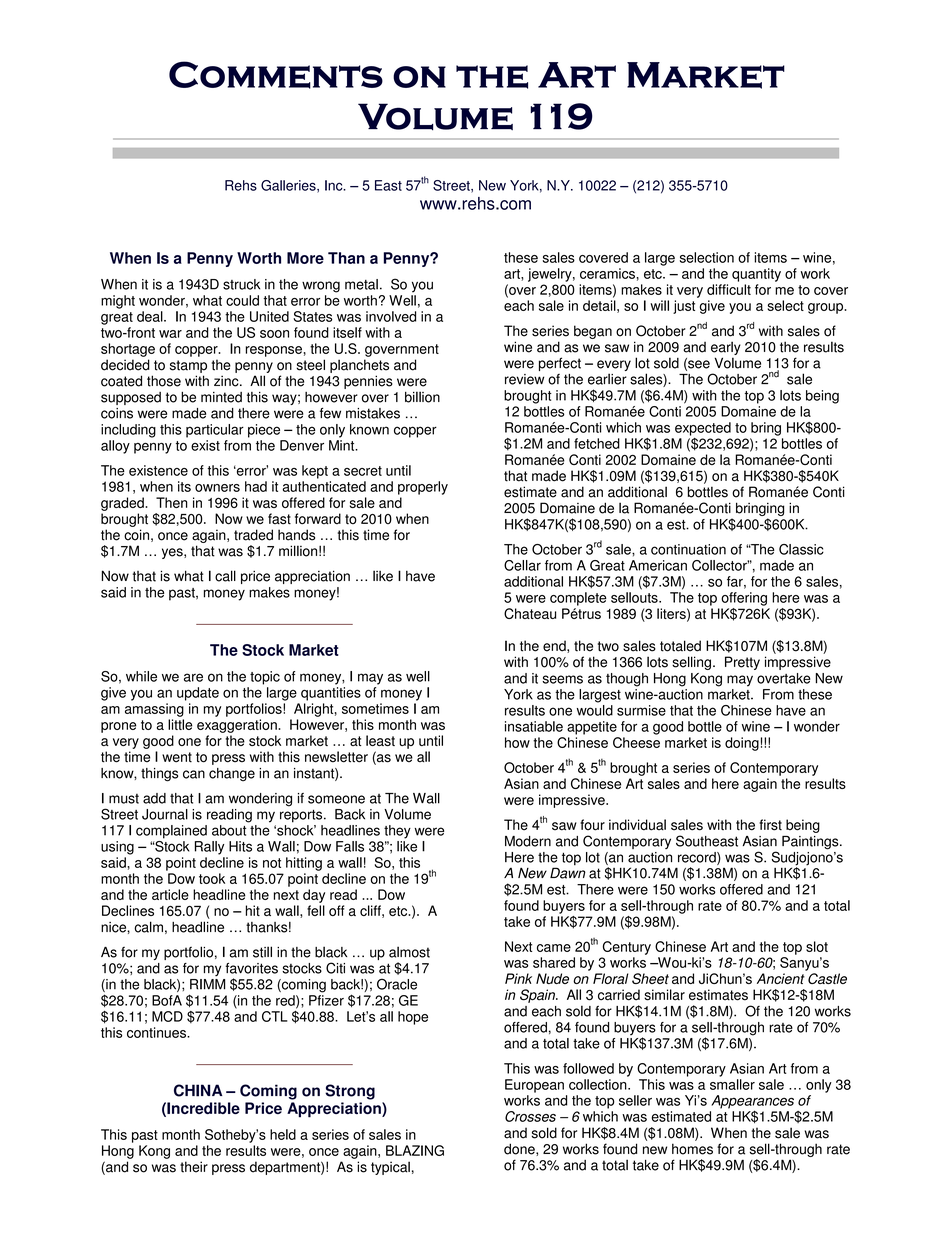 The width and height of the image is (952, 1233). Describe the element at coordinates (742, 663) in the image. I see `Pretty` at that location.
